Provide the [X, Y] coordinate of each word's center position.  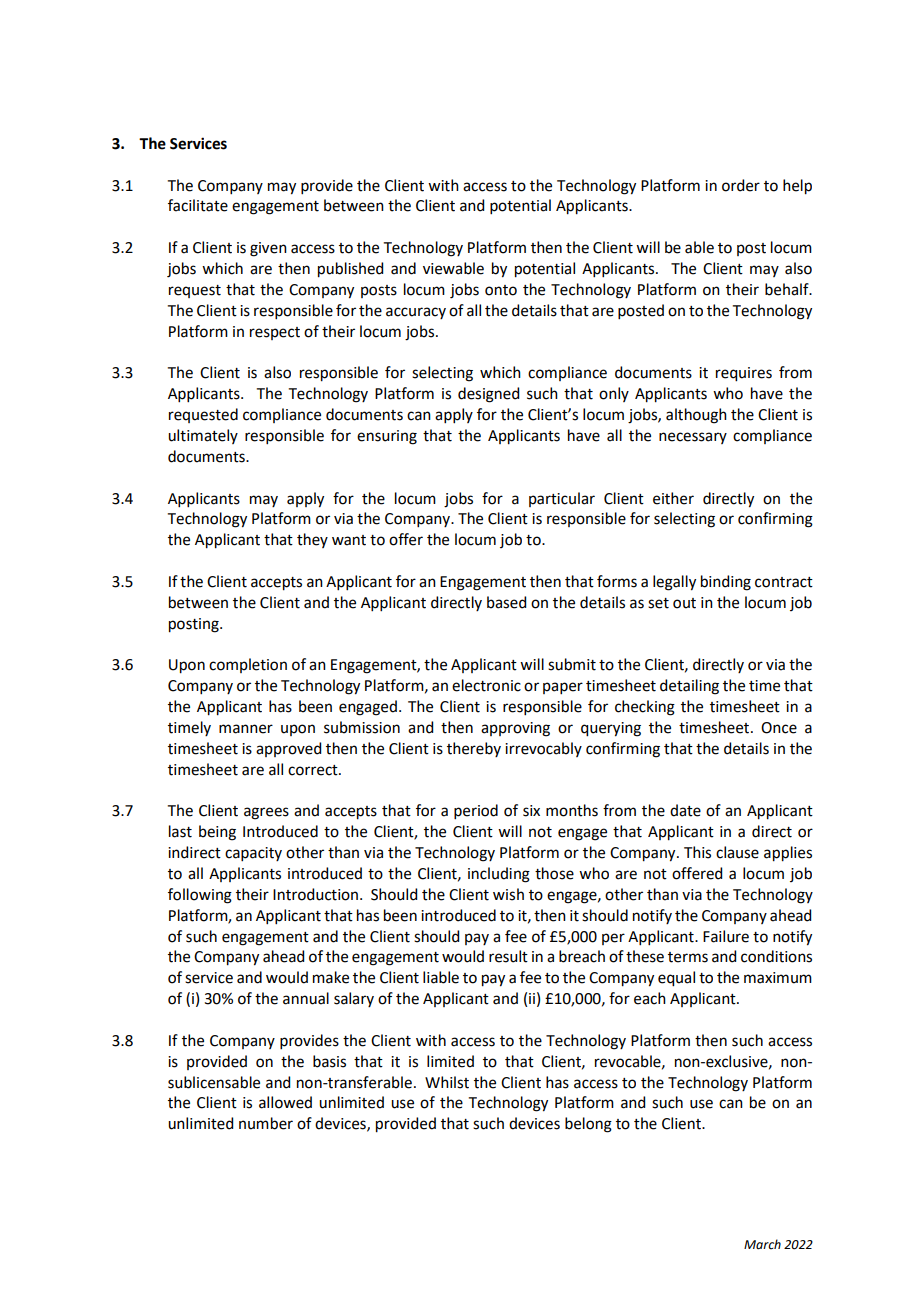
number [266, 1123]
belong [588, 1125]
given [268, 249]
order [741, 185]
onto [501, 290]
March [762, 1244]
